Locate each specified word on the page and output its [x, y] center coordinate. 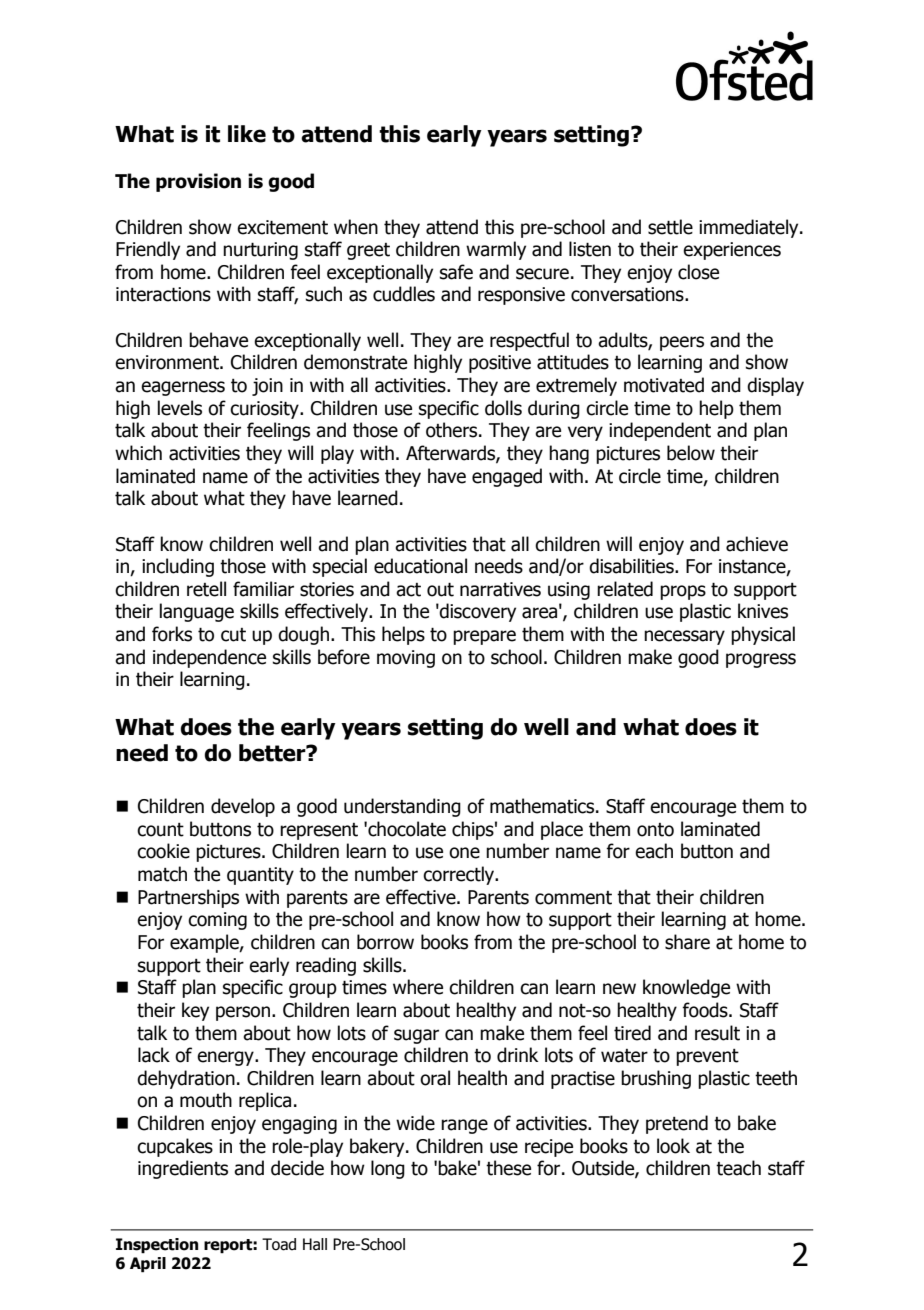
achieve [757, 544]
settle [670, 227]
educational [420, 566]
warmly [496, 250]
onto [655, 830]
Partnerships [188, 898]
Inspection [157, 1246]
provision [198, 182]
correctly [460, 875]
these [508, 1168]
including [178, 567]
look [673, 1146]
